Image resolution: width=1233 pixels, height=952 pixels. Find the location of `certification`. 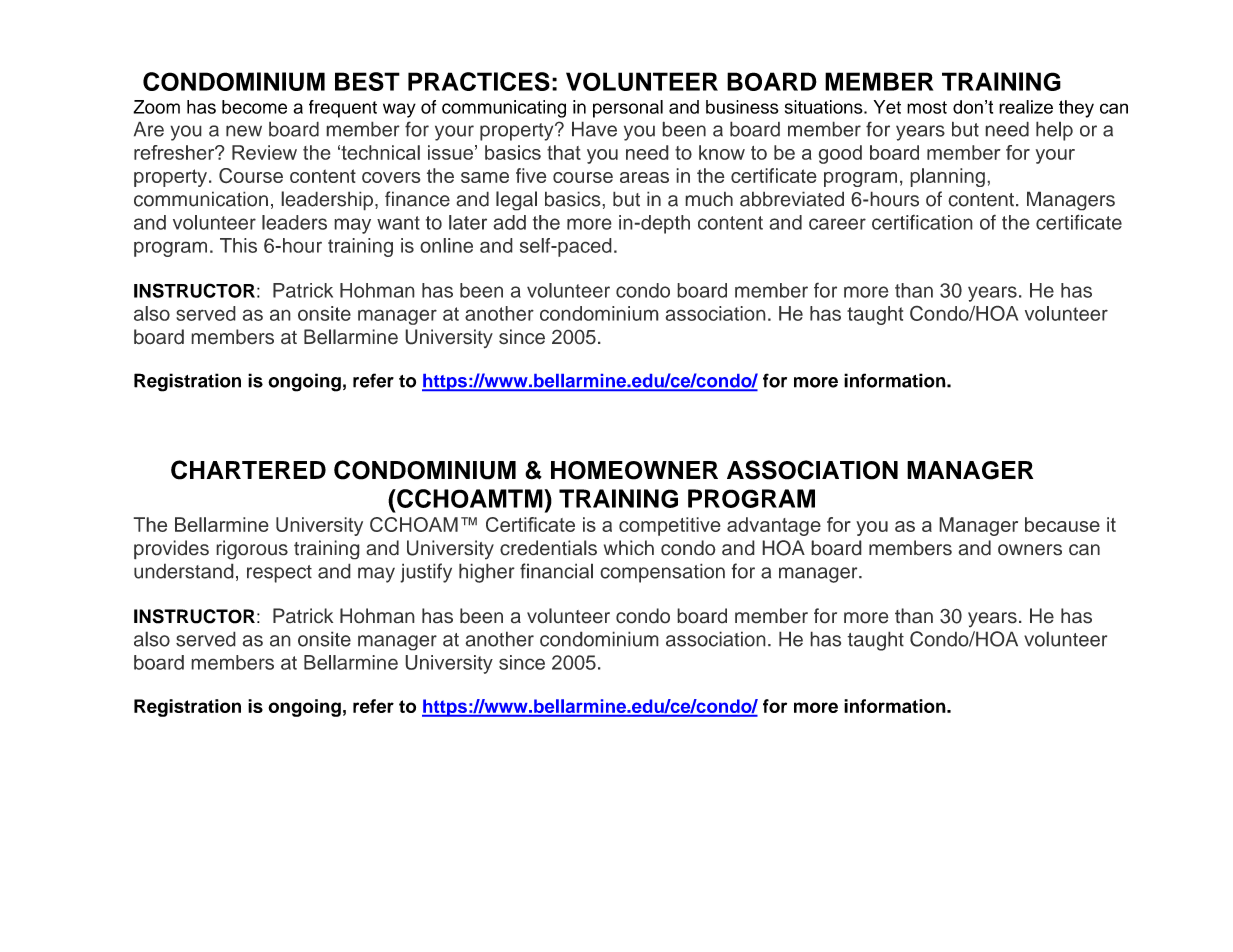

certification is located at coordinates (922, 222).
